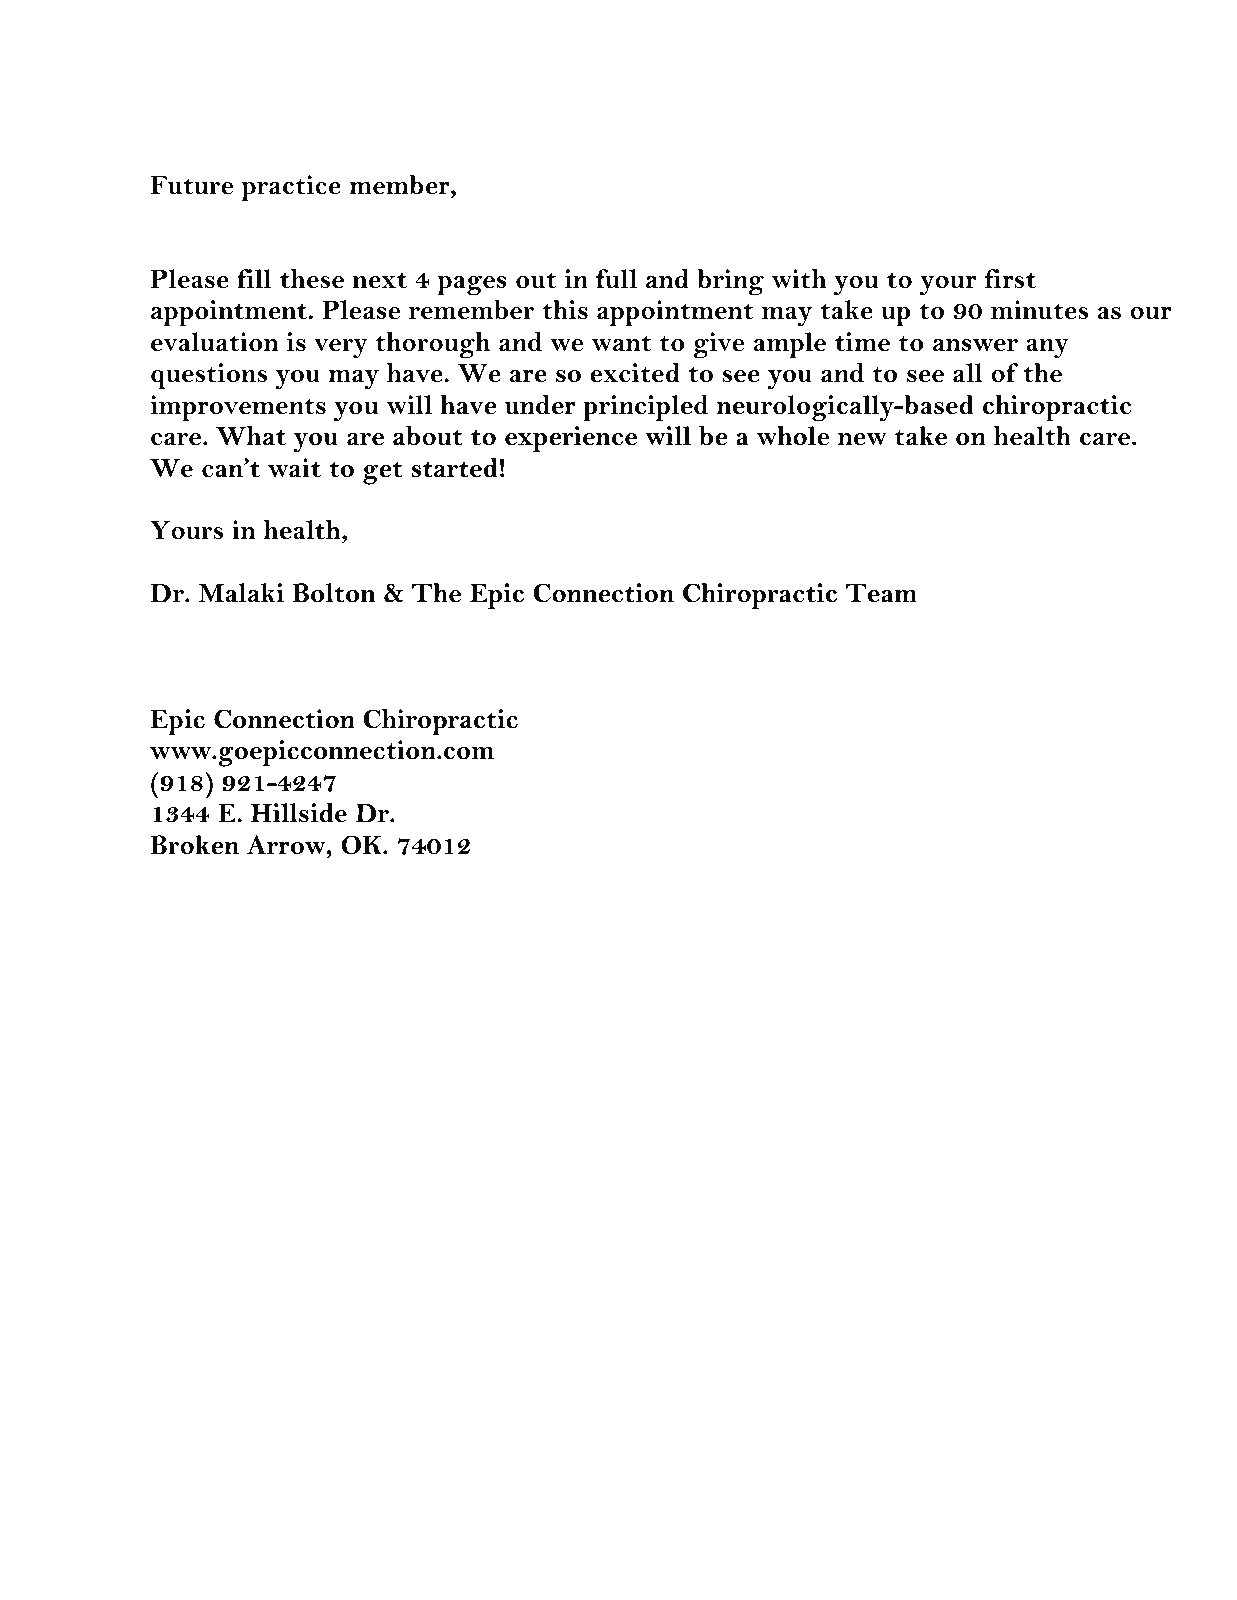 The image size is (1237, 1600). Describe the element at coordinates (294, 468) in the screenshot. I see `wait` at that location.
